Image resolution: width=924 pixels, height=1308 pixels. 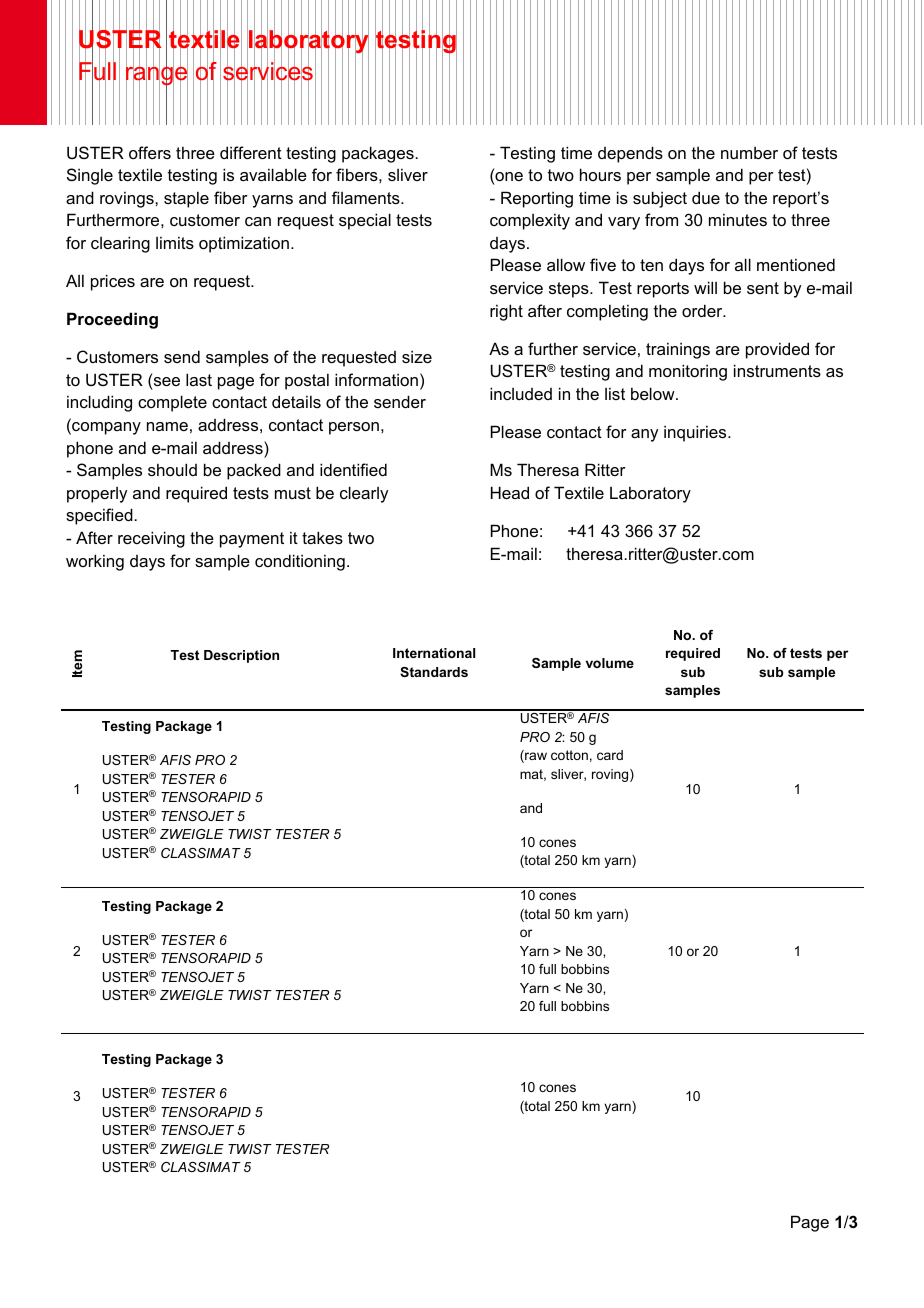 What do you see at coordinates (696, 433) in the screenshot?
I see `inquiries` at bounding box center [696, 433].
